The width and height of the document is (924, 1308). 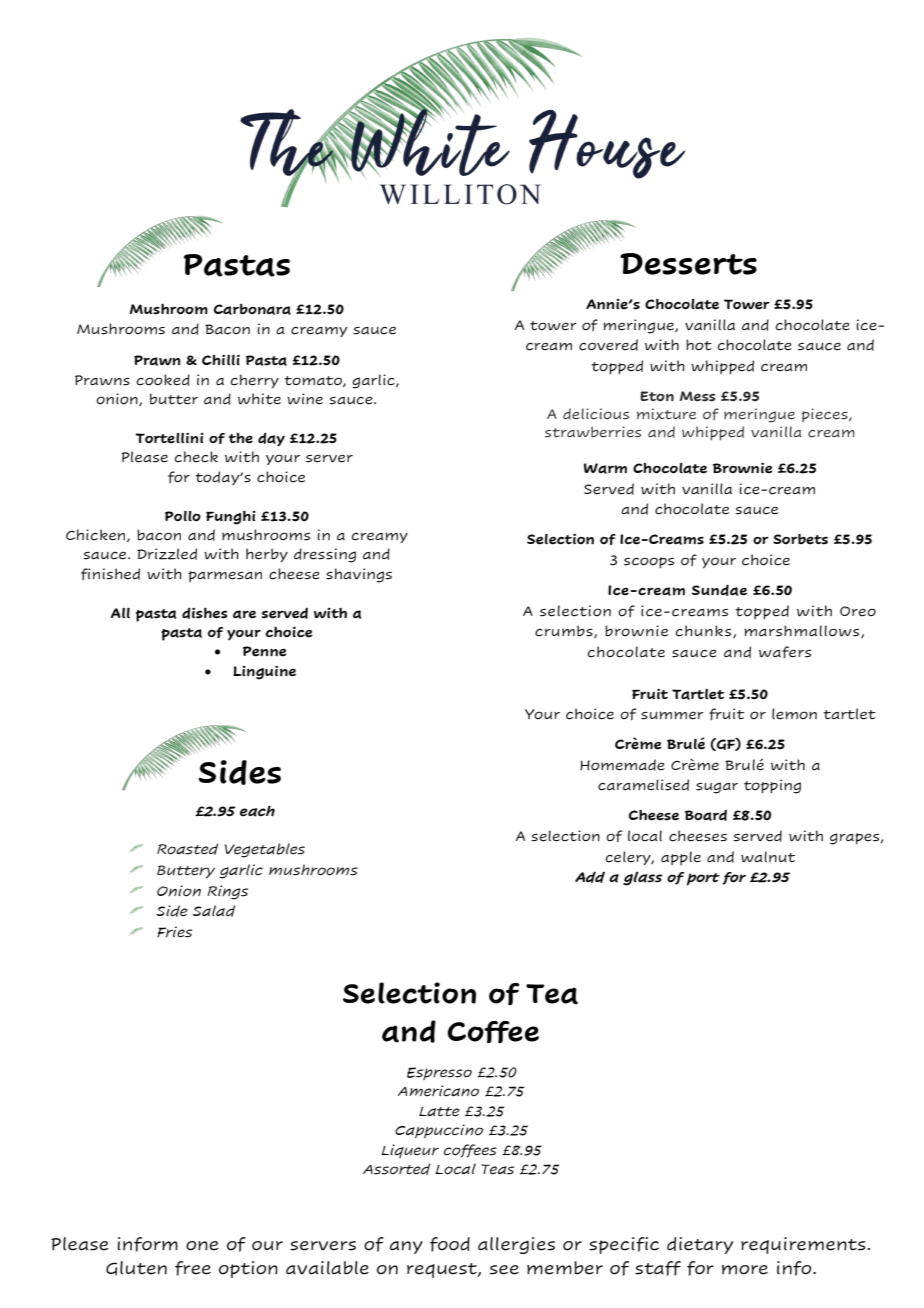 What do you see at coordinates (596, 414) in the document?
I see `delicious` at bounding box center [596, 414].
